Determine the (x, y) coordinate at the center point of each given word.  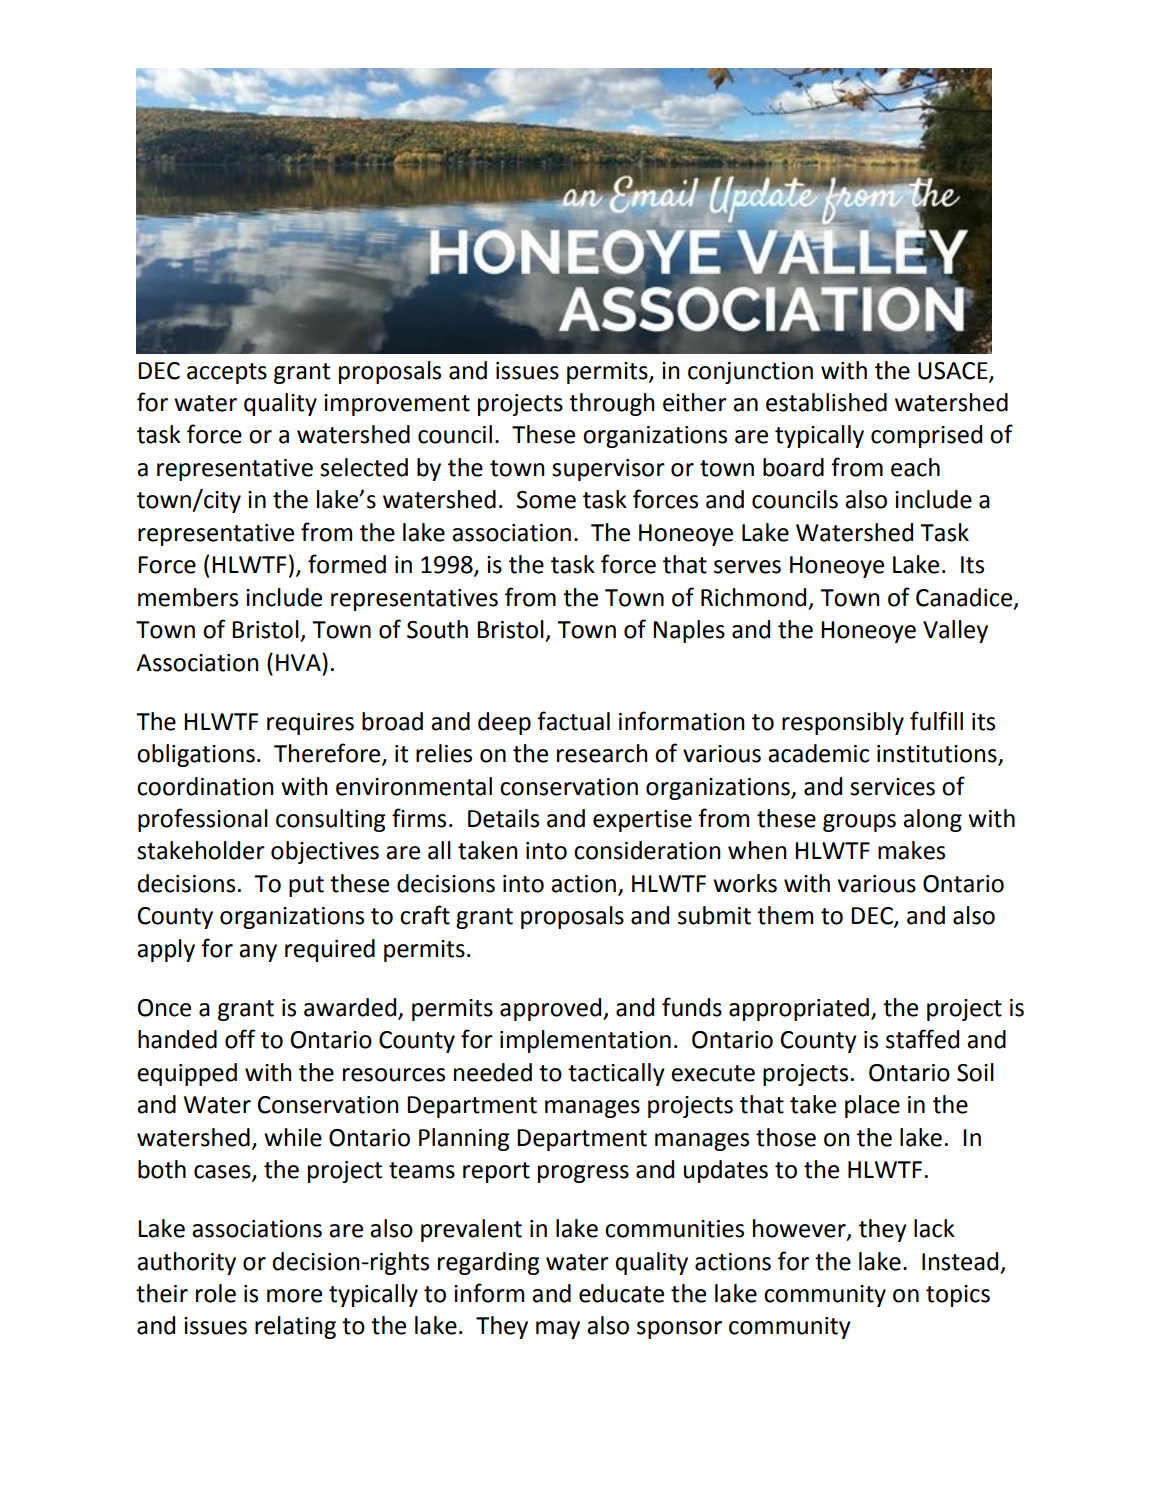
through (612, 404)
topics (958, 1296)
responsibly (843, 723)
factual (573, 721)
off (240, 1039)
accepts (227, 373)
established (826, 402)
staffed (922, 1039)
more (294, 1296)
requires (310, 724)
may (558, 1330)
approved (552, 1009)
